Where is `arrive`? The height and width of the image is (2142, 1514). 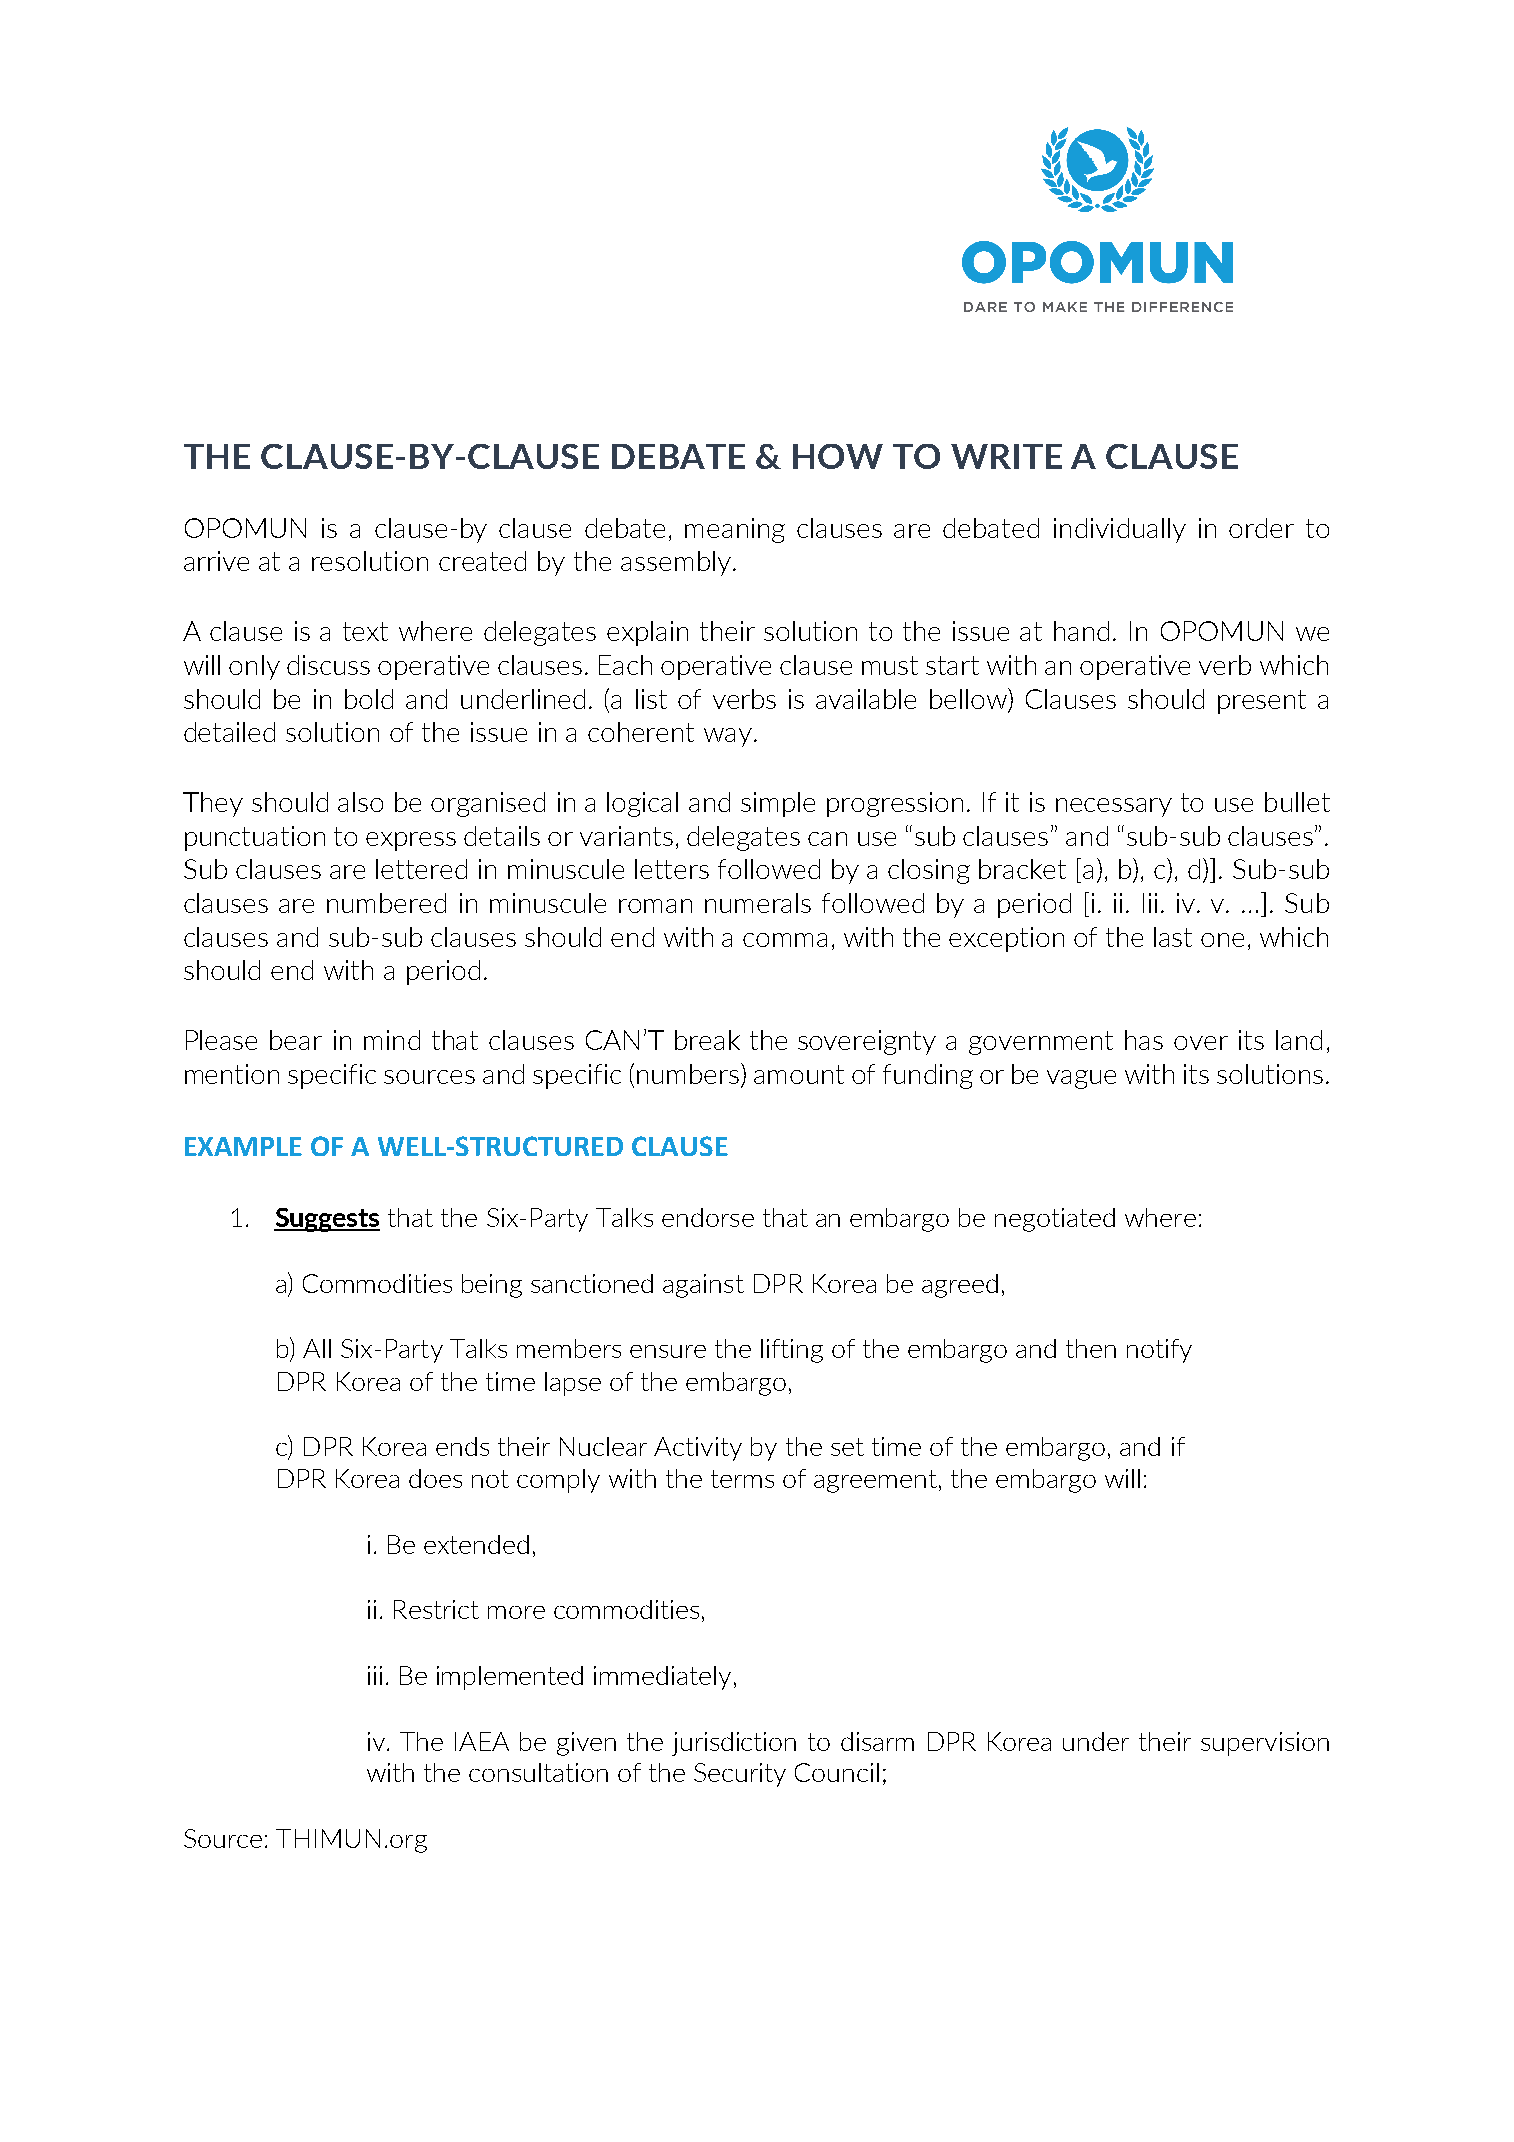 arrive is located at coordinates (216, 561).
